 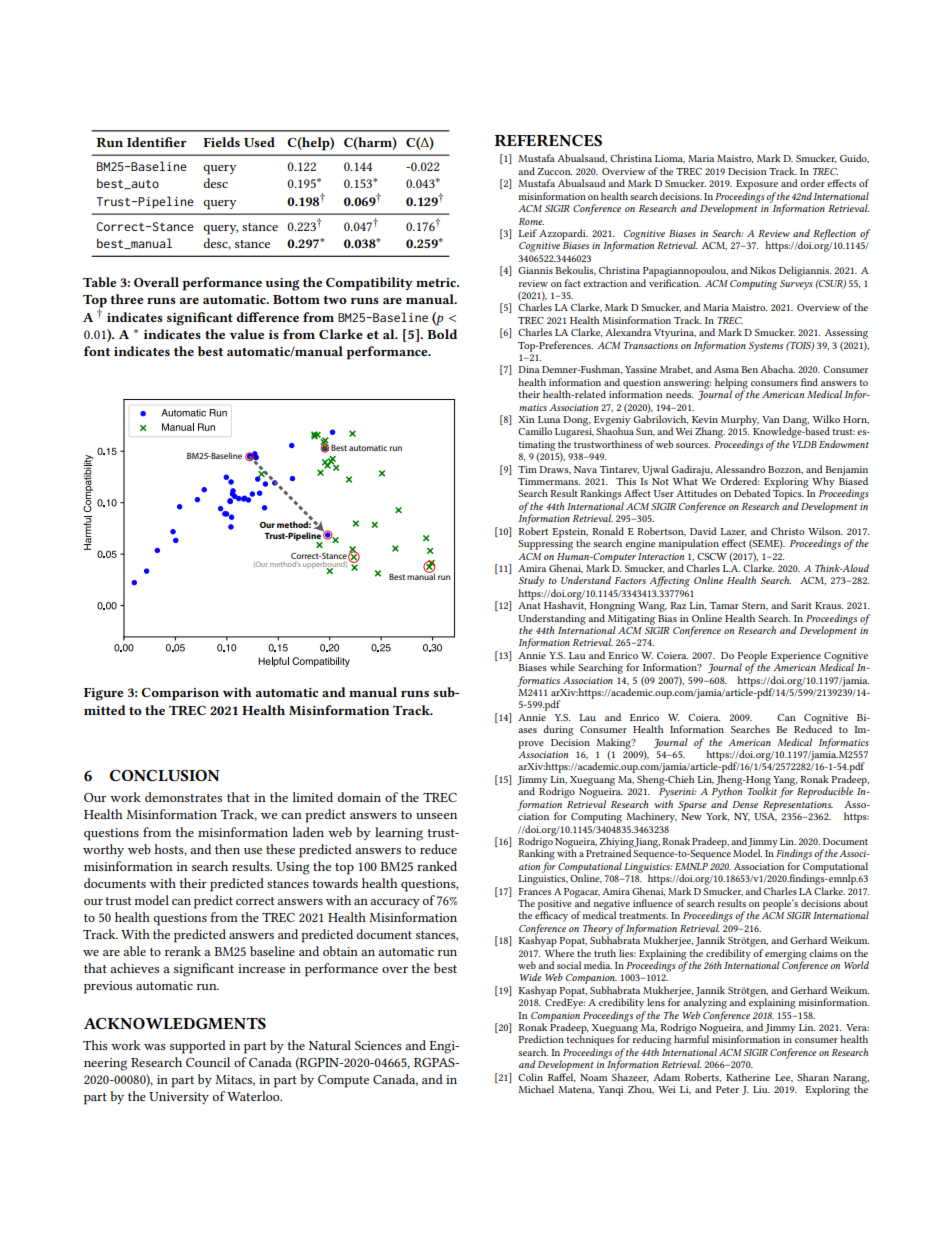 What do you see at coordinates (156, 142) in the image?
I see `Identifier` at bounding box center [156, 142].
